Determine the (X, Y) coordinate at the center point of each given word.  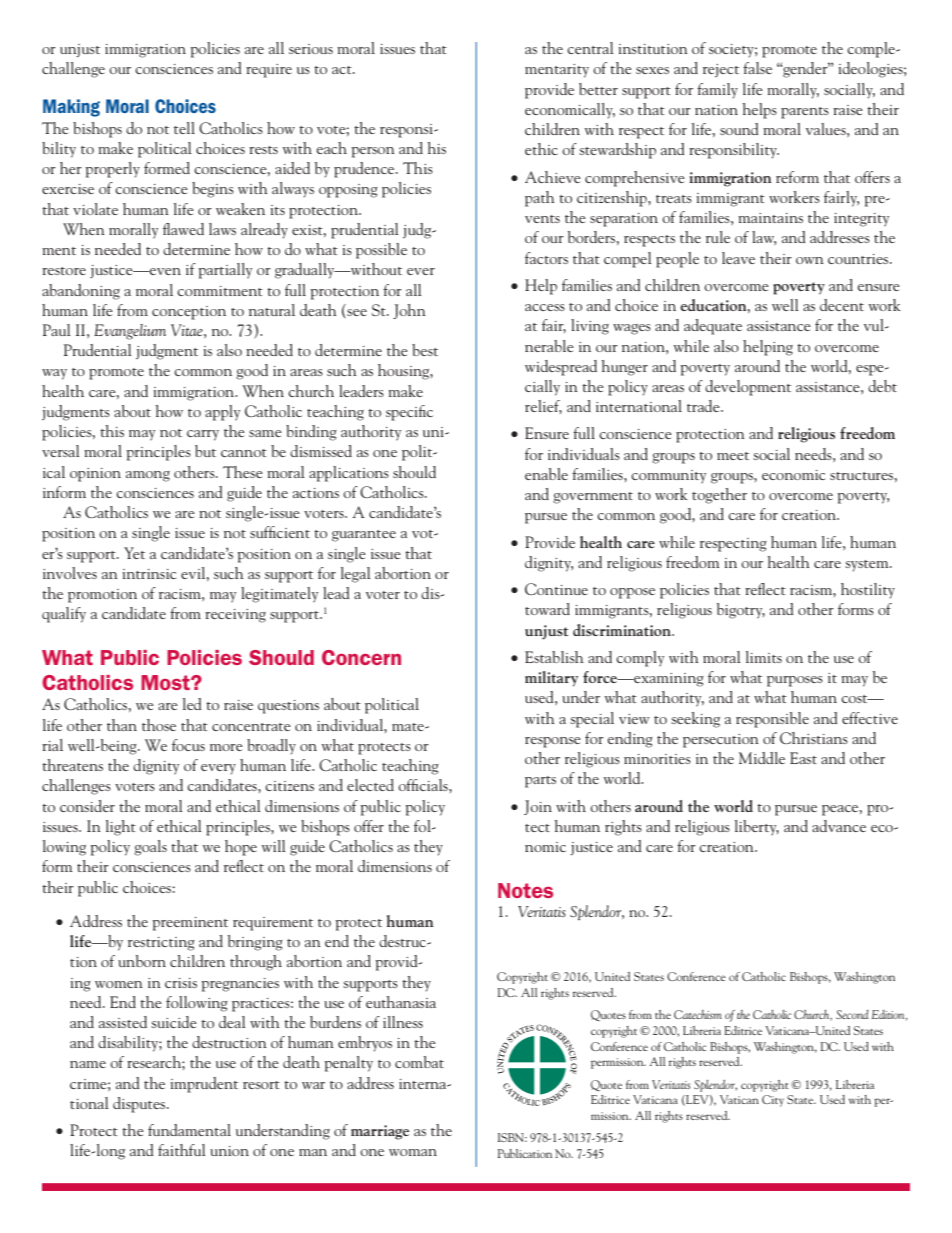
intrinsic (150, 574)
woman (413, 1152)
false (757, 68)
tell (184, 128)
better (598, 89)
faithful (182, 1150)
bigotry (741, 611)
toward (547, 609)
